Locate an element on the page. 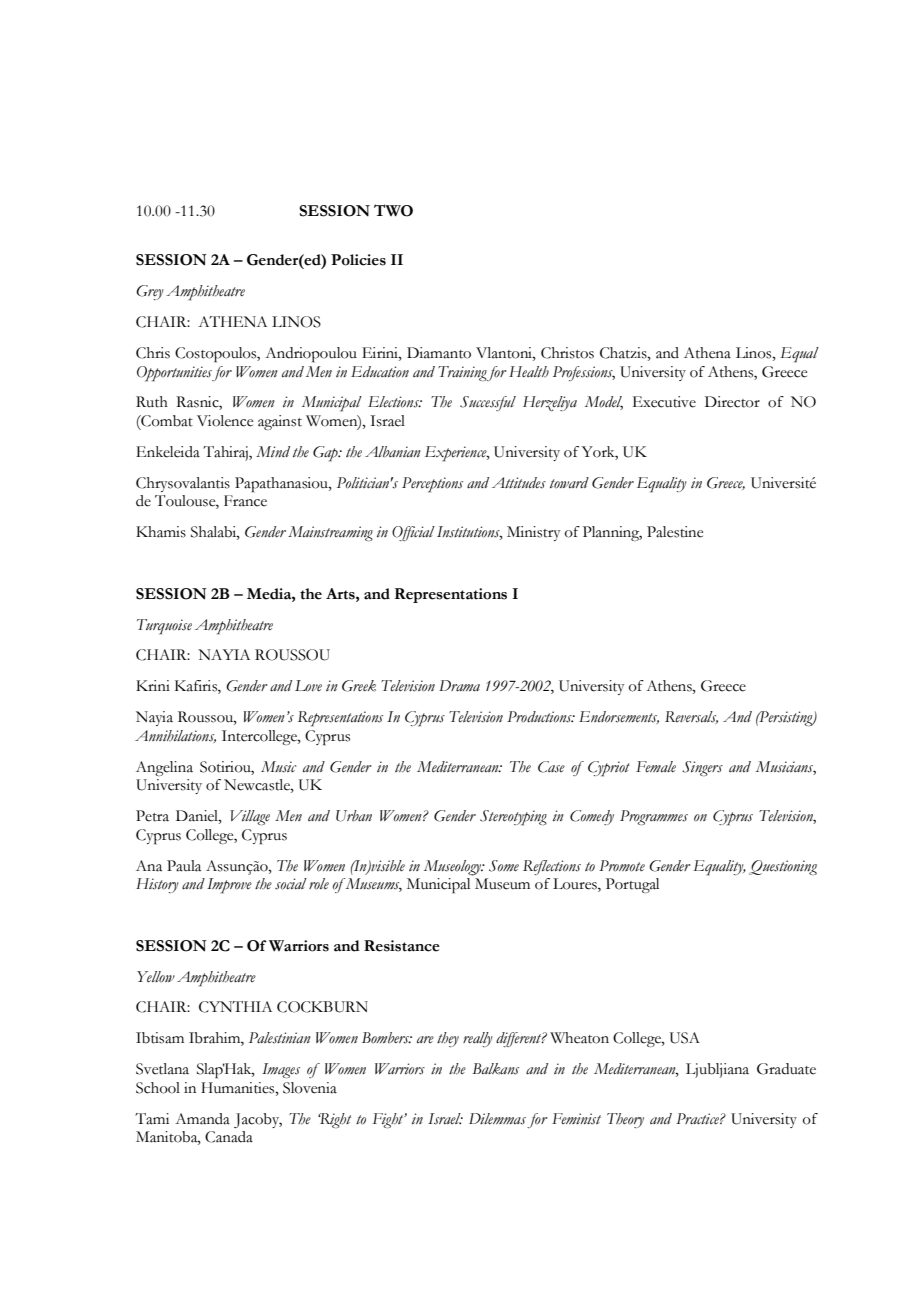 Image resolution: width=924 pixels, height=1308 pixels. Grey is located at coordinates (149, 292).
